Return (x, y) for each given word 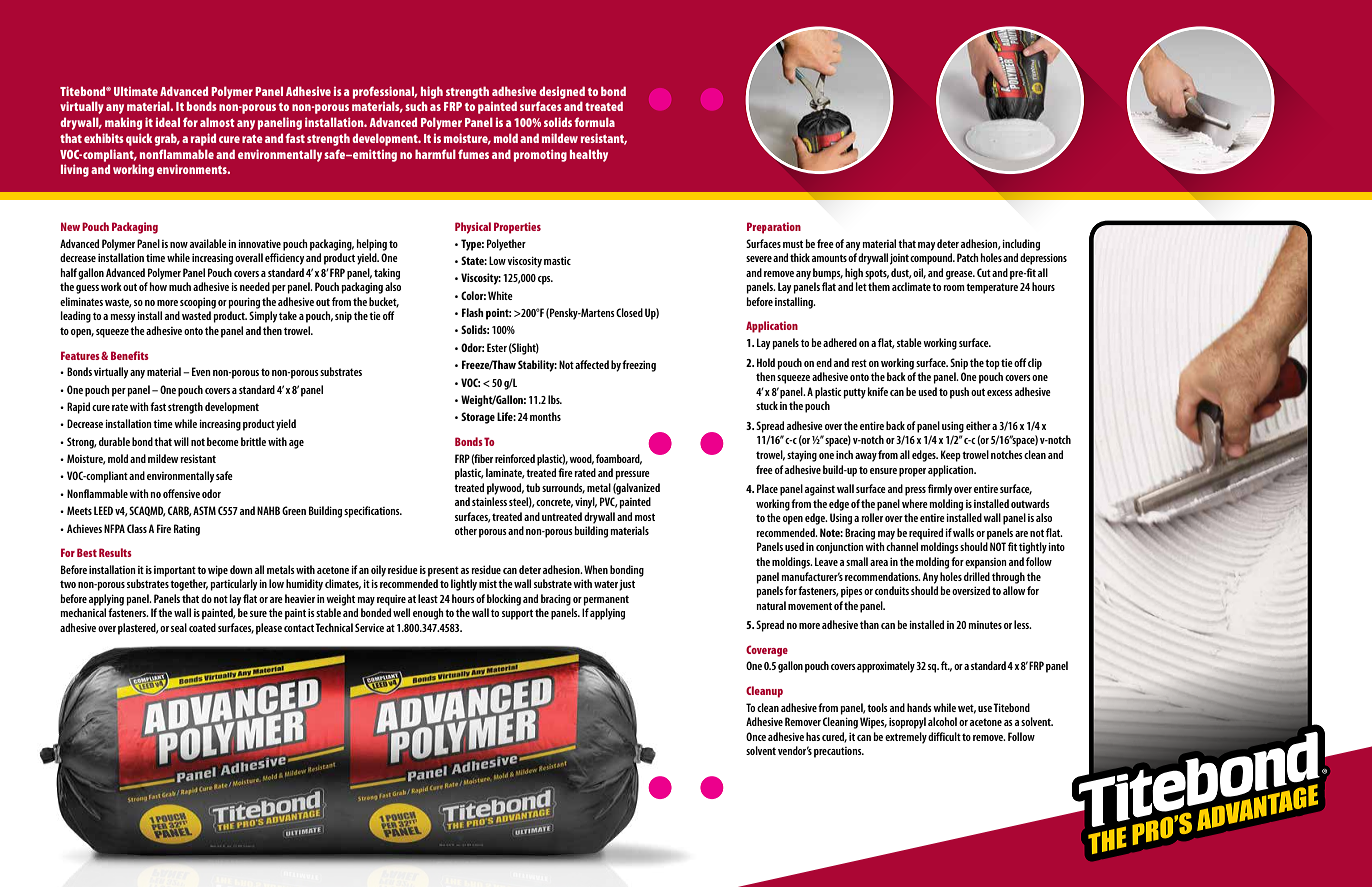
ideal (168, 122)
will (181, 441)
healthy (589, 155)
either (978, 425)
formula (594, 122)
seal (179, 627)
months (545, 416)
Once (756, 736)
